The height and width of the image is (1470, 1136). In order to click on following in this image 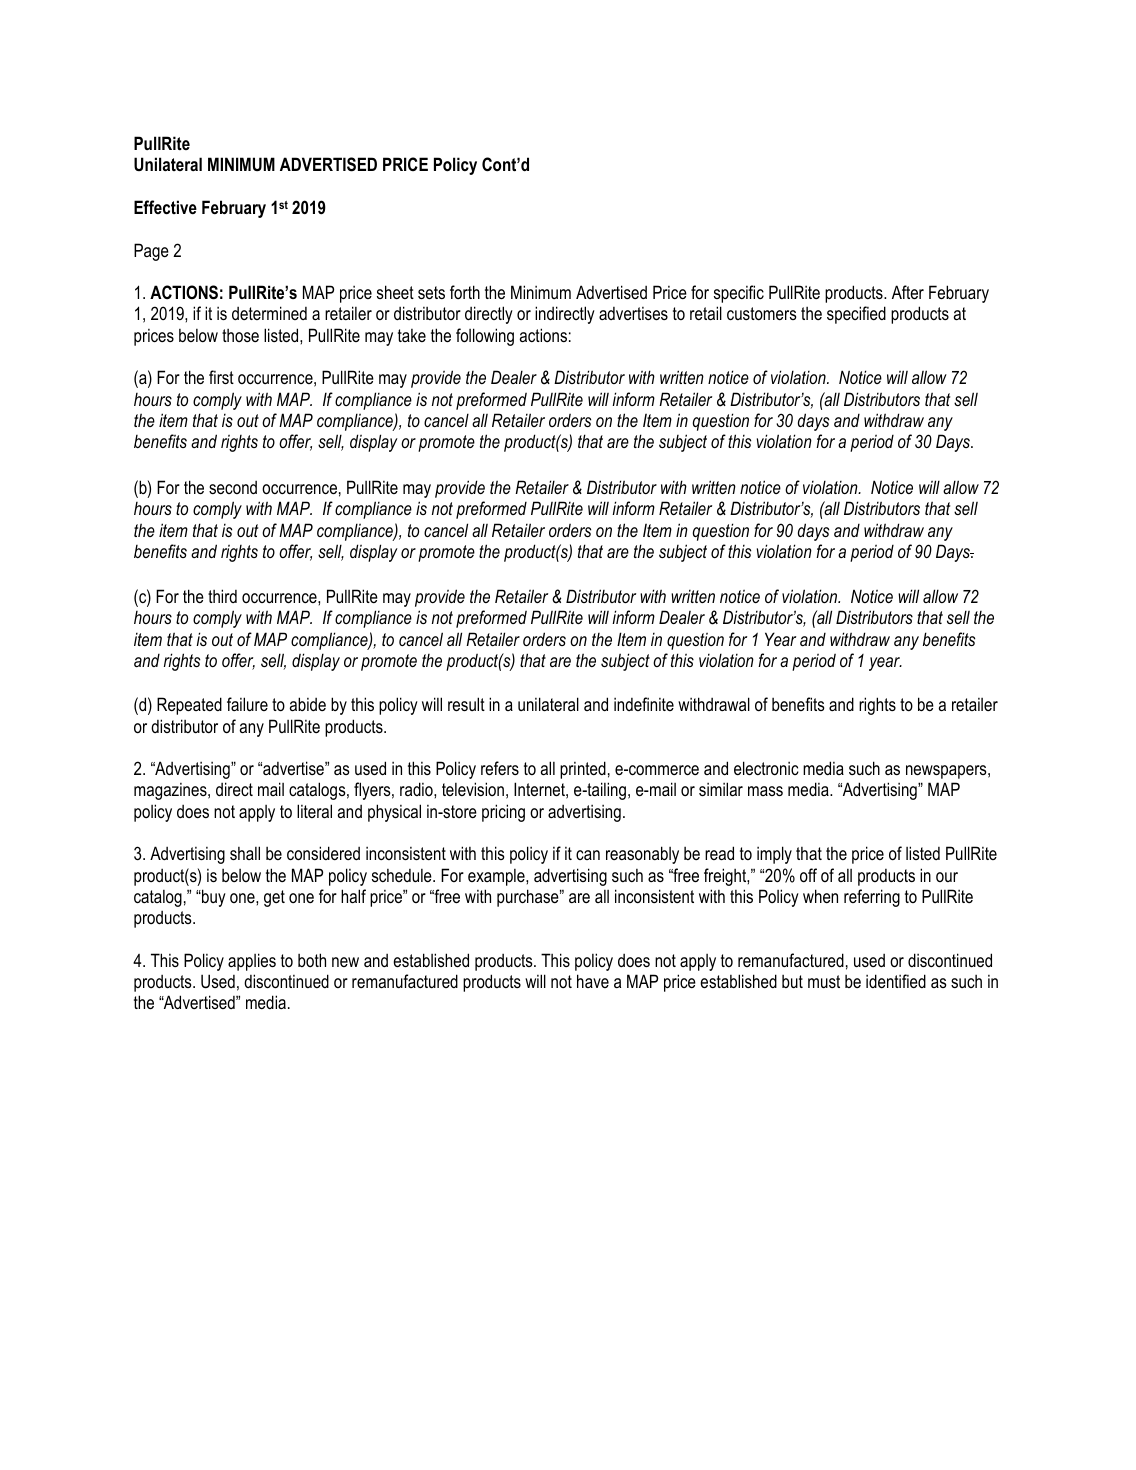, I will do `click(485, 337)`.
